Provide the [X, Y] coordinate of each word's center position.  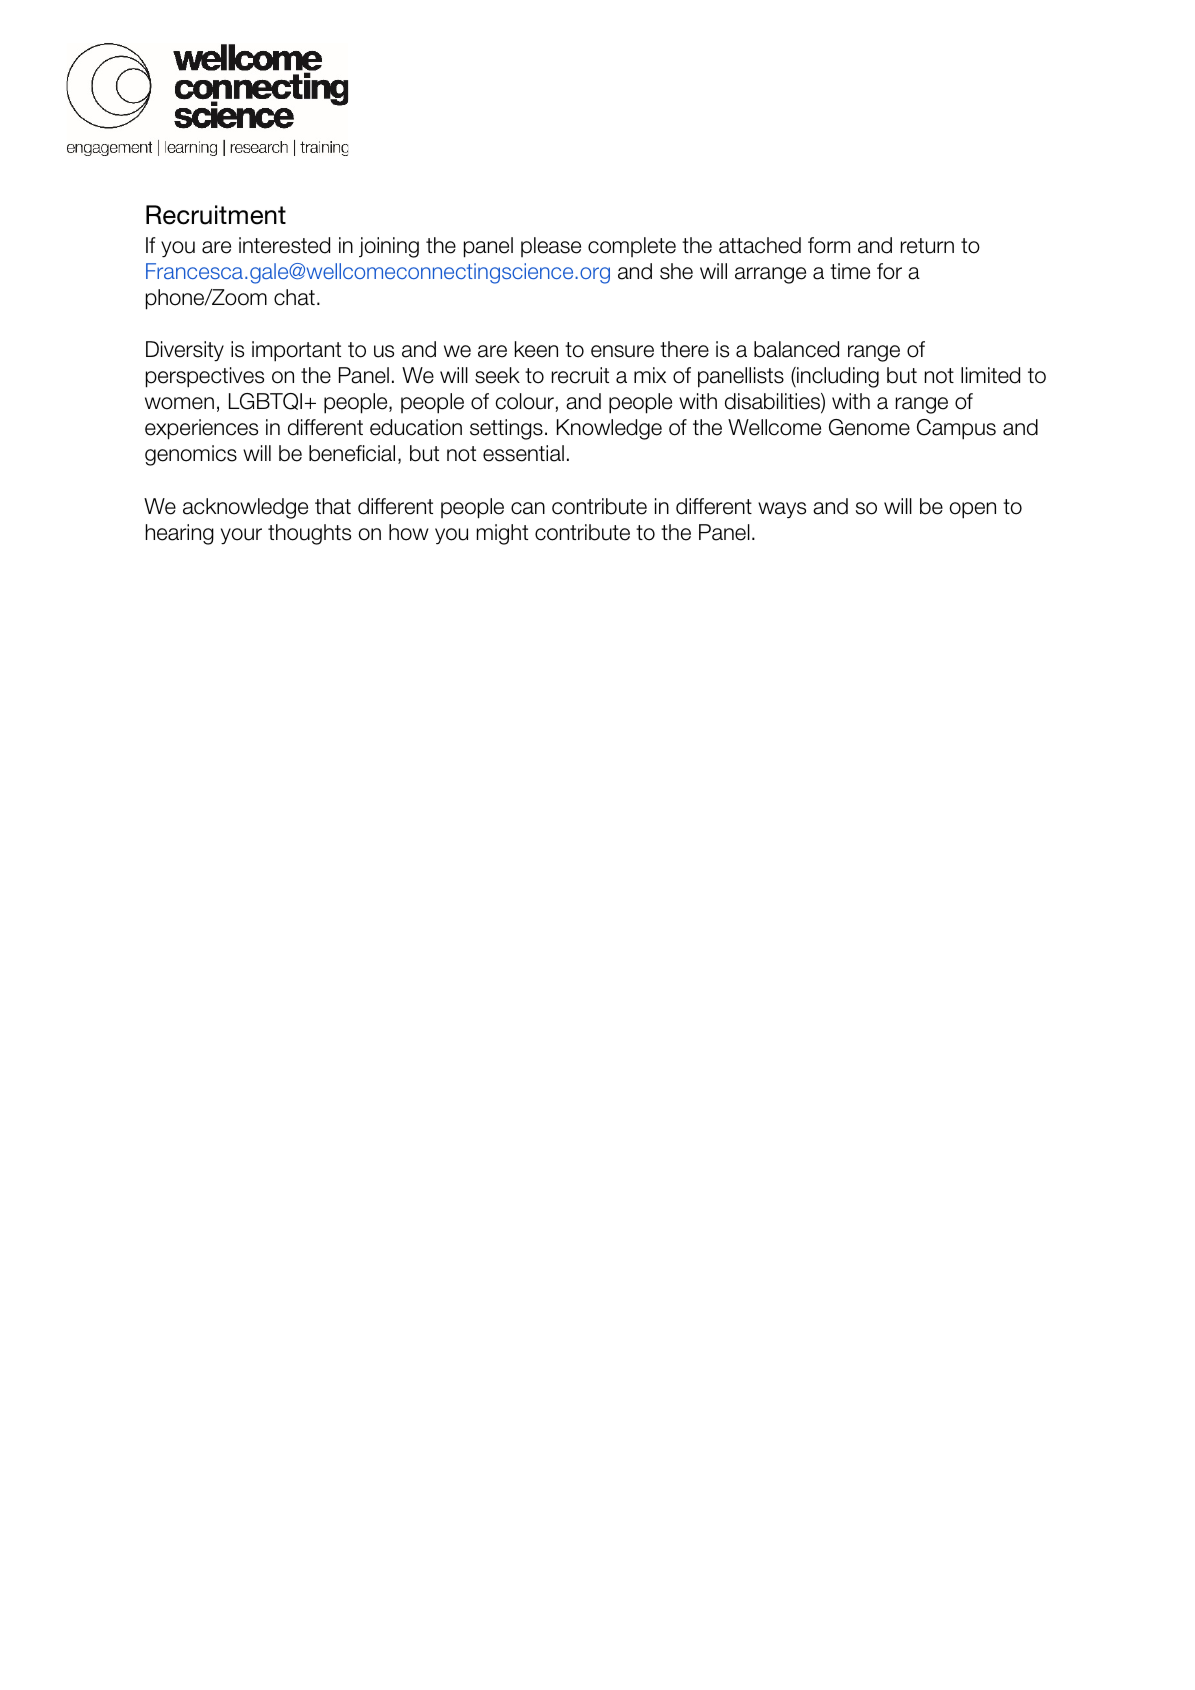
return [927, 246]
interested [284, 245]
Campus [956, 429]
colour [524, 401]
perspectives [205, 377]
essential [523, 453]
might [502, 534]
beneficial [352, 453]
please [551, 247]
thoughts [309, 534]
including [837, 377]
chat [294, 297]
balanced [796, 349]
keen [536, 349]
